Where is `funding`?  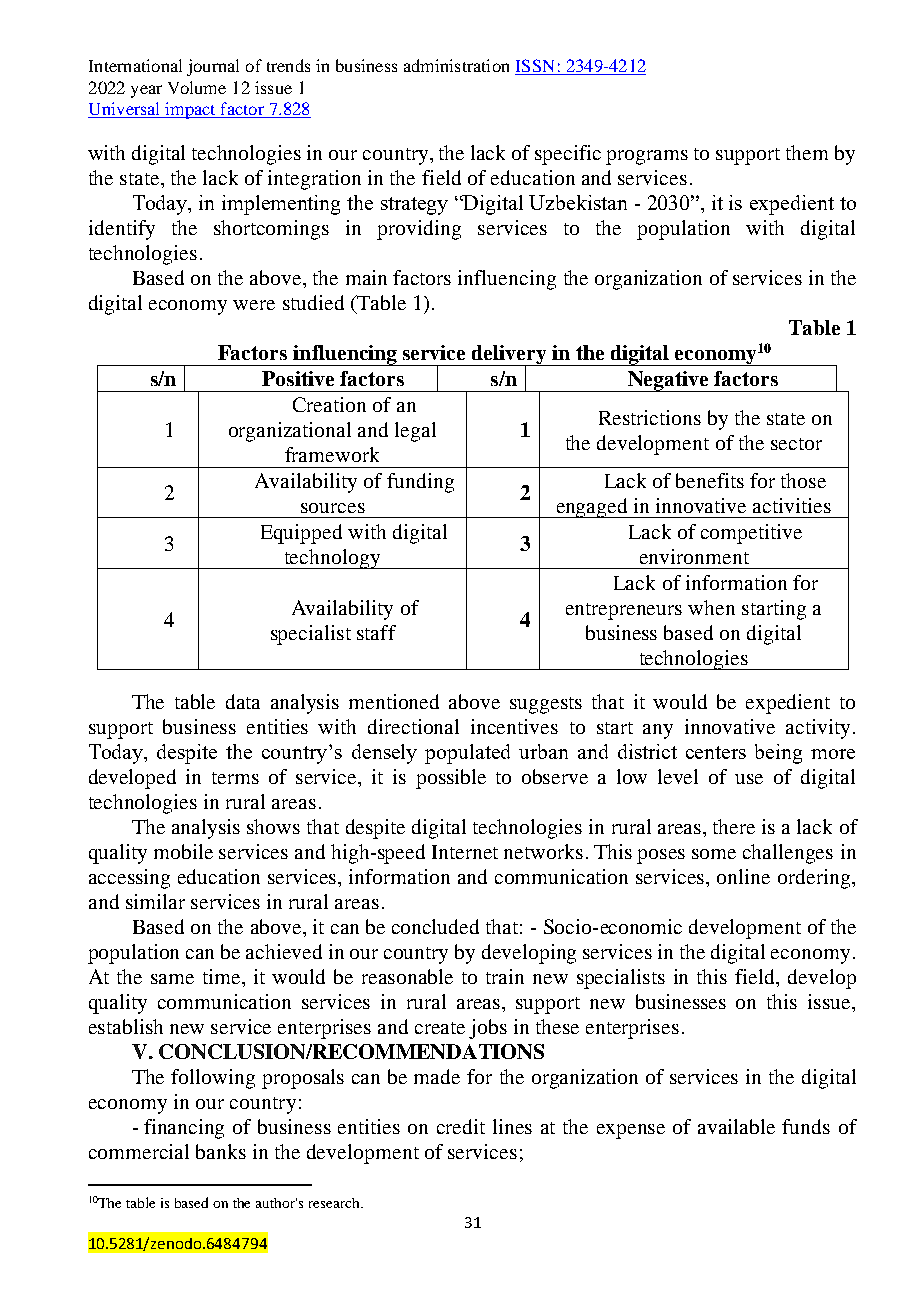 funding is located at coordinates (420, 483).
